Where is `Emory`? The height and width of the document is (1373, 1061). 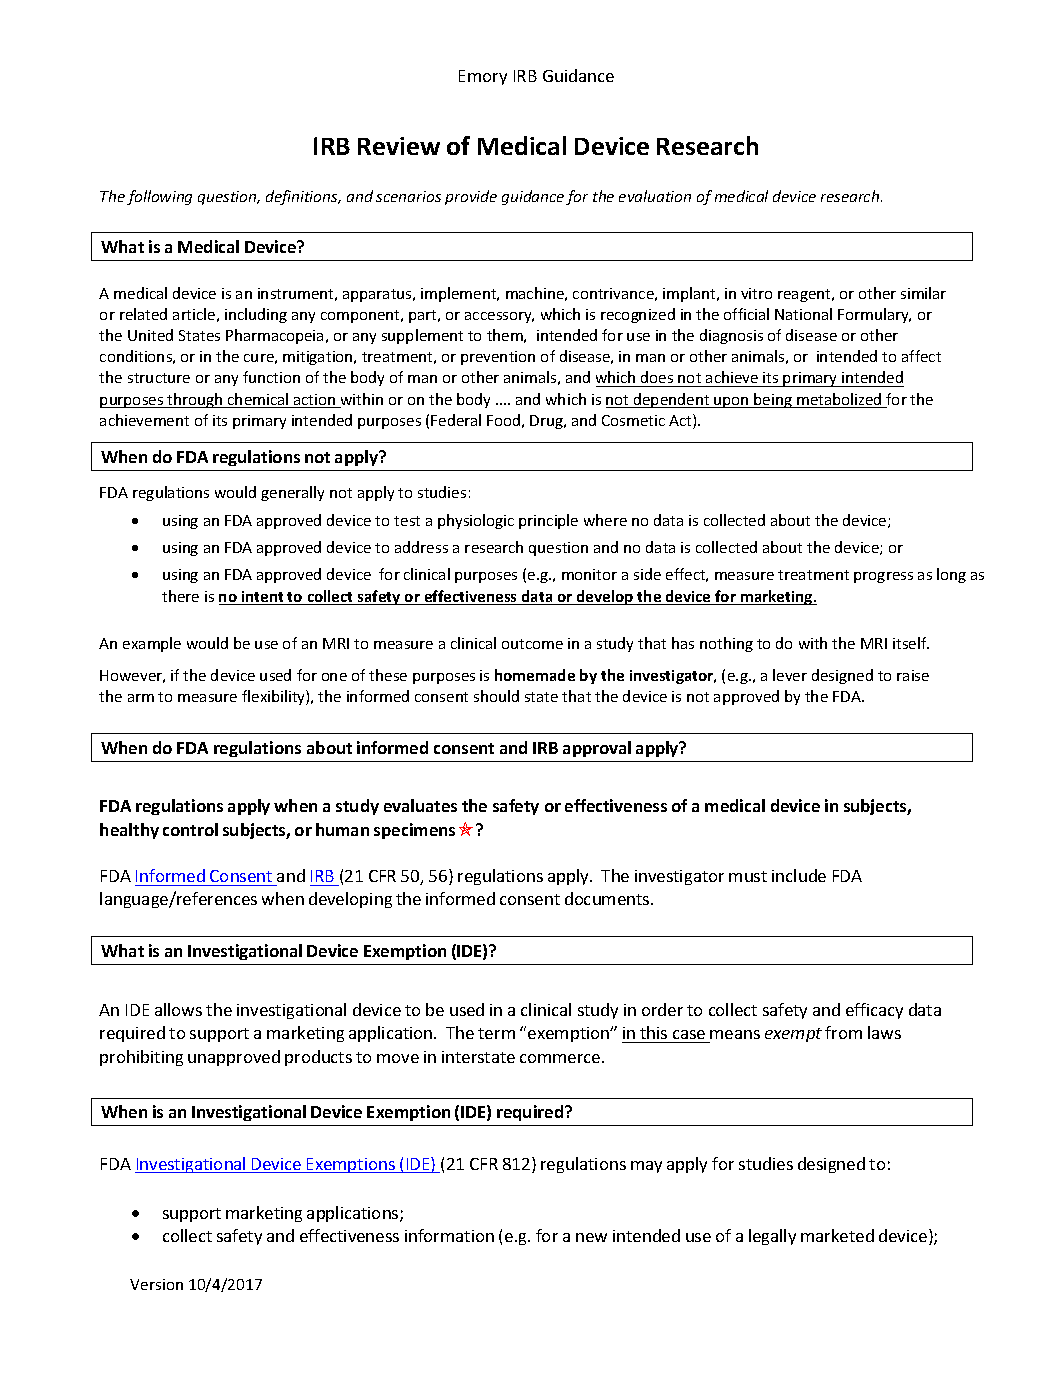 Emory is located at coordinates (483, 77).
